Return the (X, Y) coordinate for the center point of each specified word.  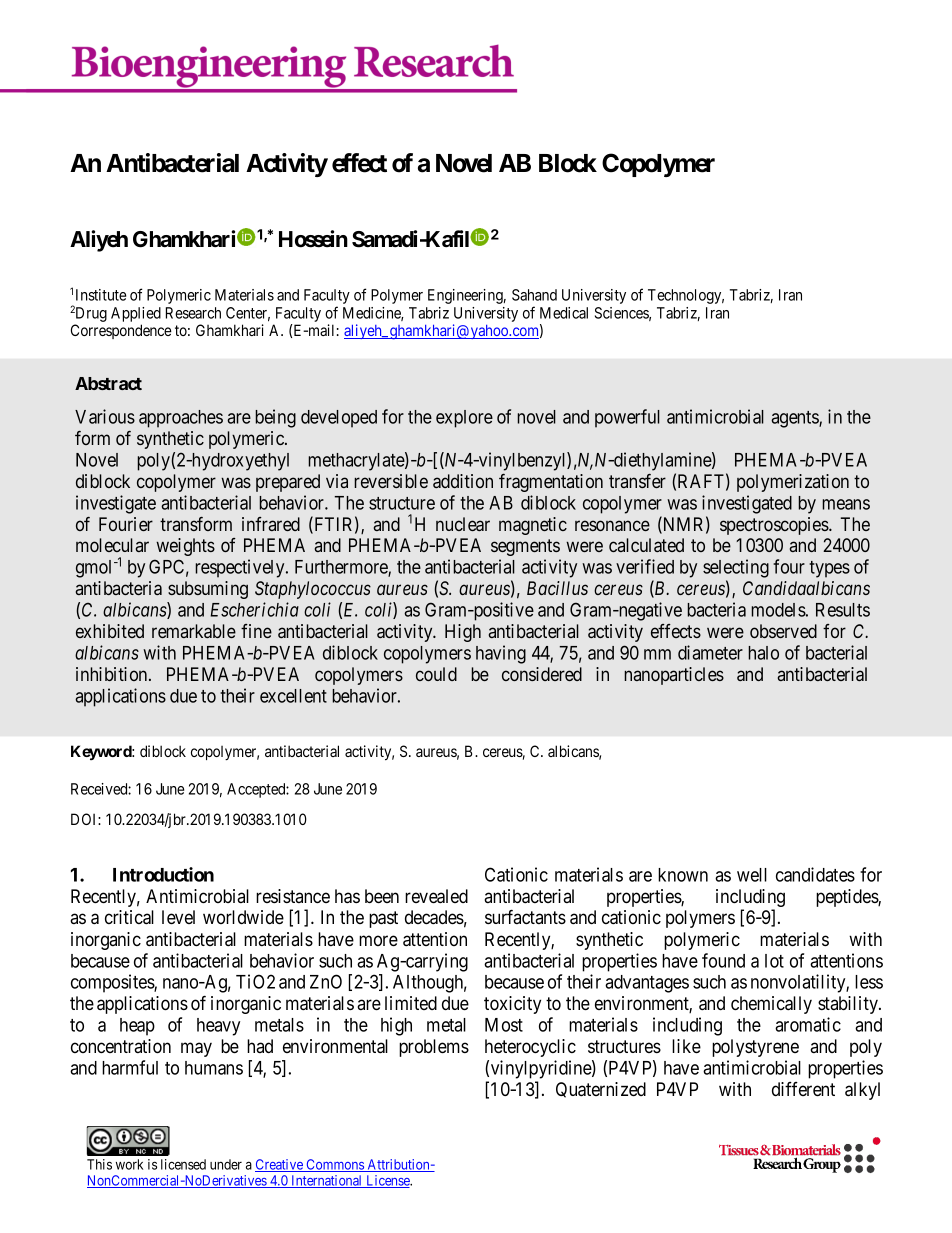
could (436, 674)
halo (763, 653)
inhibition (113, 674)
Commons (335, 1165)
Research (193, 313)
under (226, 1164)
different (803, 1089)
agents (795, 419)
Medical (564, 313)
